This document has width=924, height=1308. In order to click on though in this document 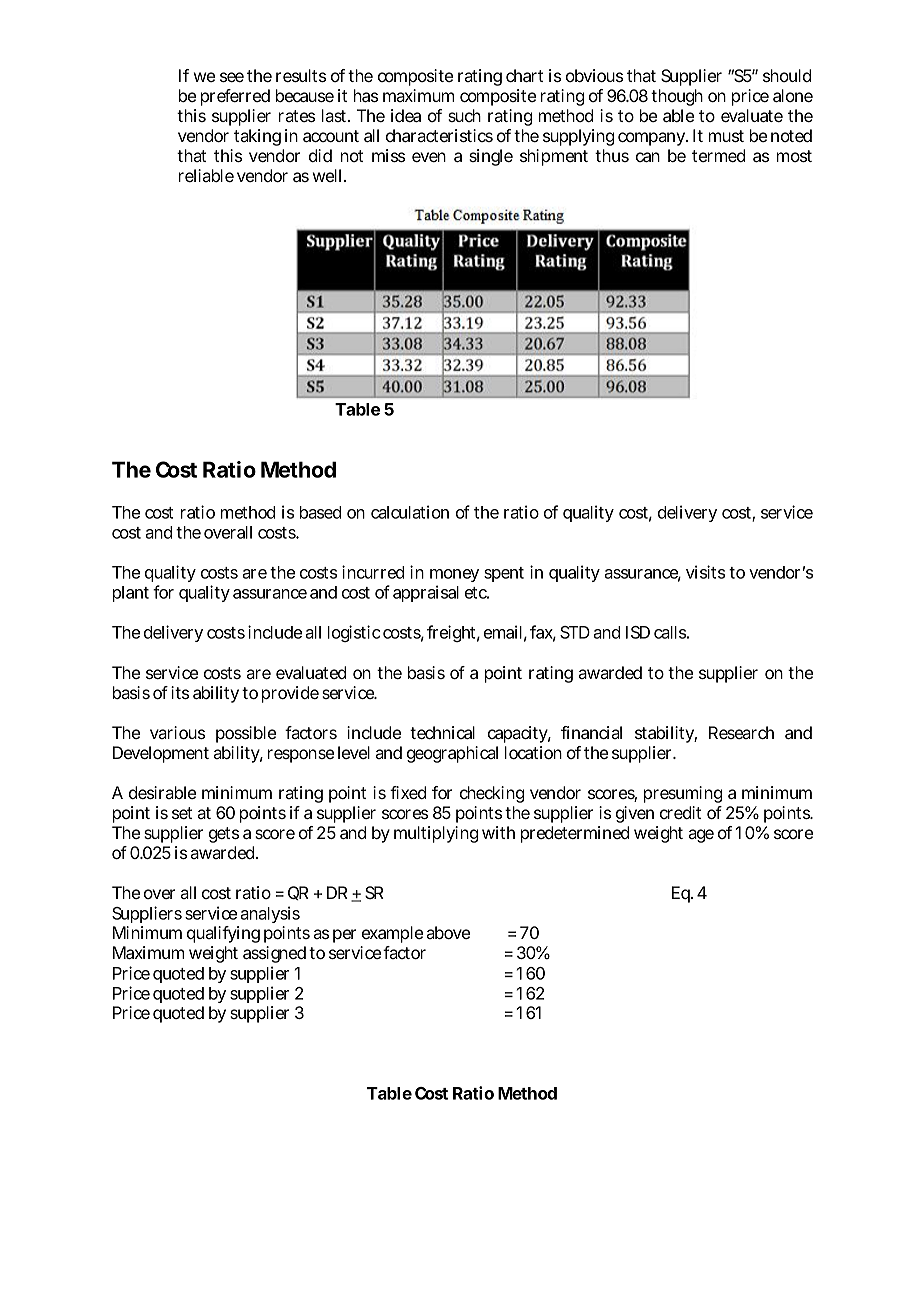, I will do `click(677, 97)`.
